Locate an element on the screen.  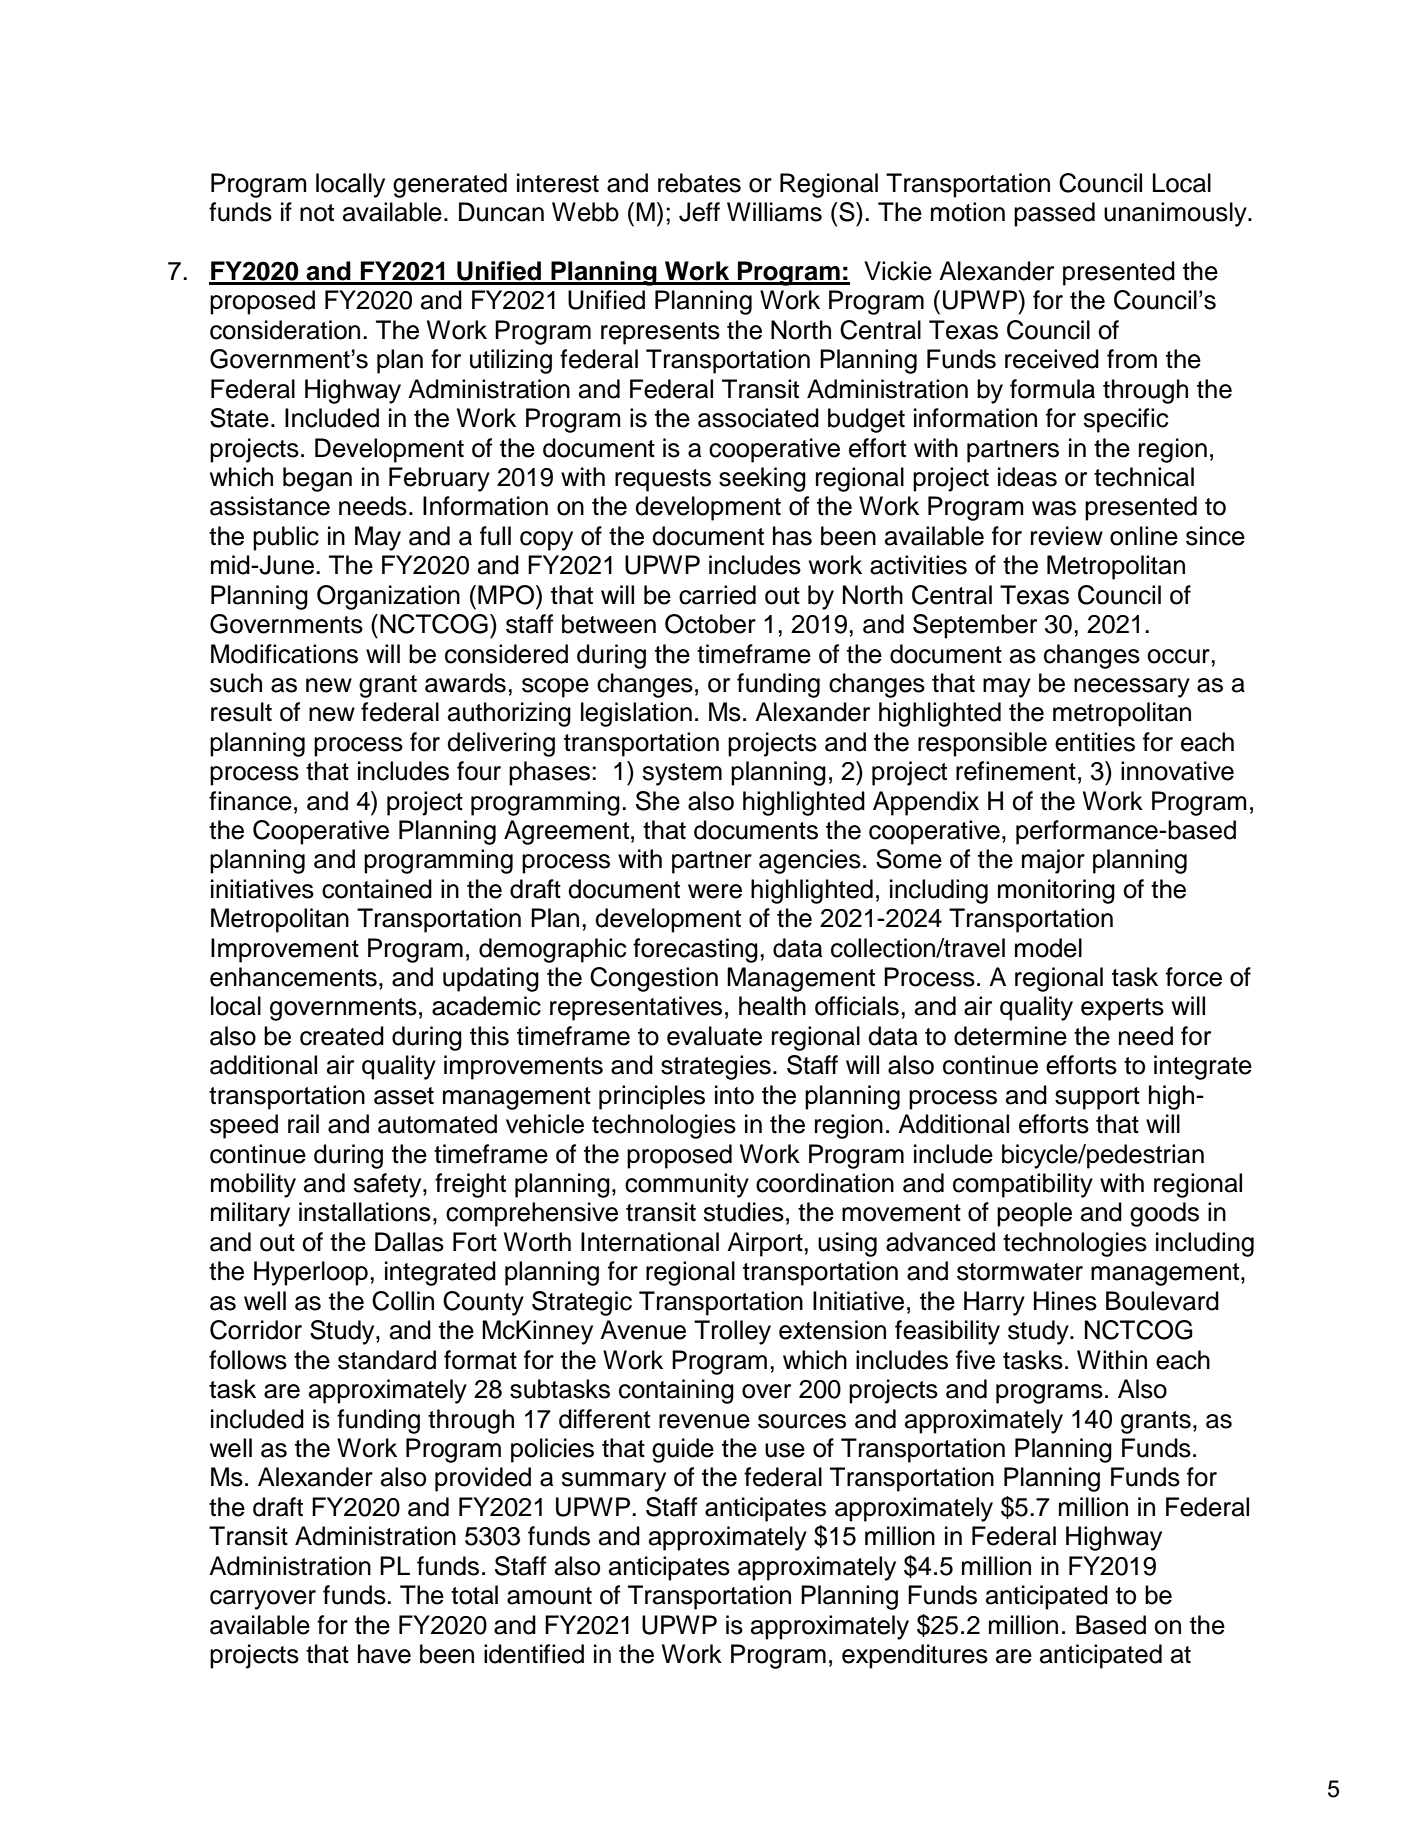
monitoring is located at coordinates (1056, 891).
